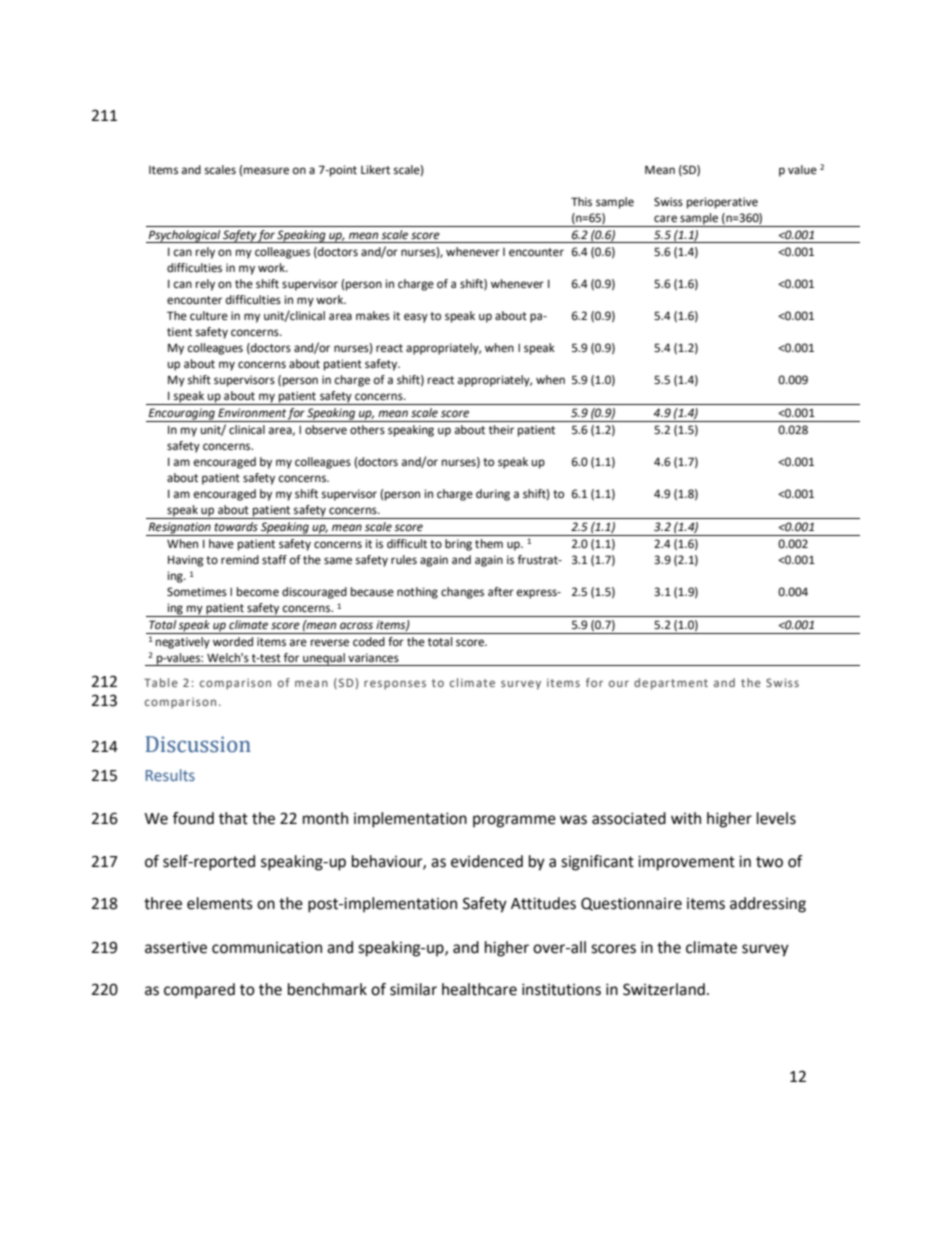 This page has height=1233, width=952. Describe the element at coordinates (375, 170) in the page. I see `Likert` at that location.
